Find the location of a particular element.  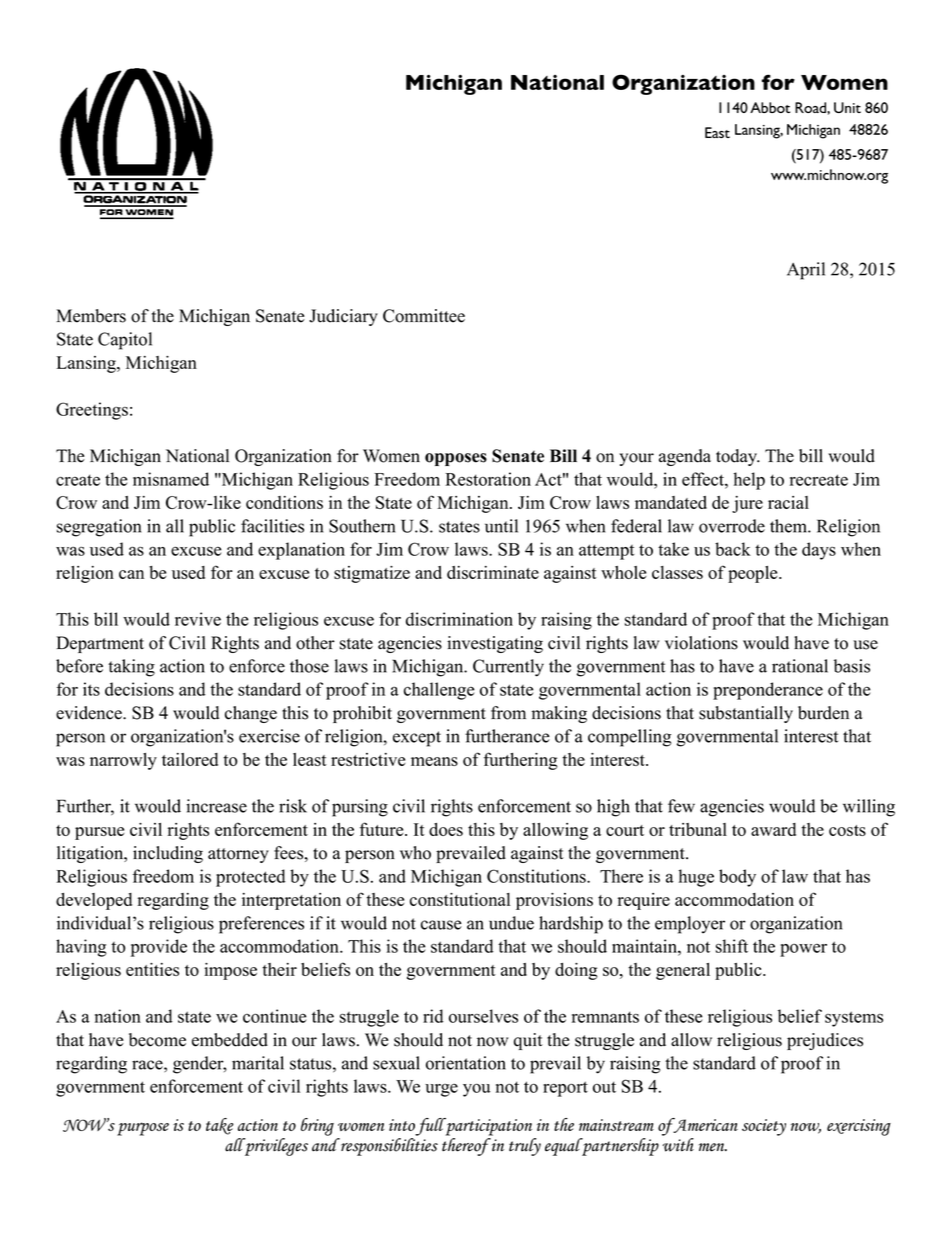

body is located at coordinates (737, 878).
